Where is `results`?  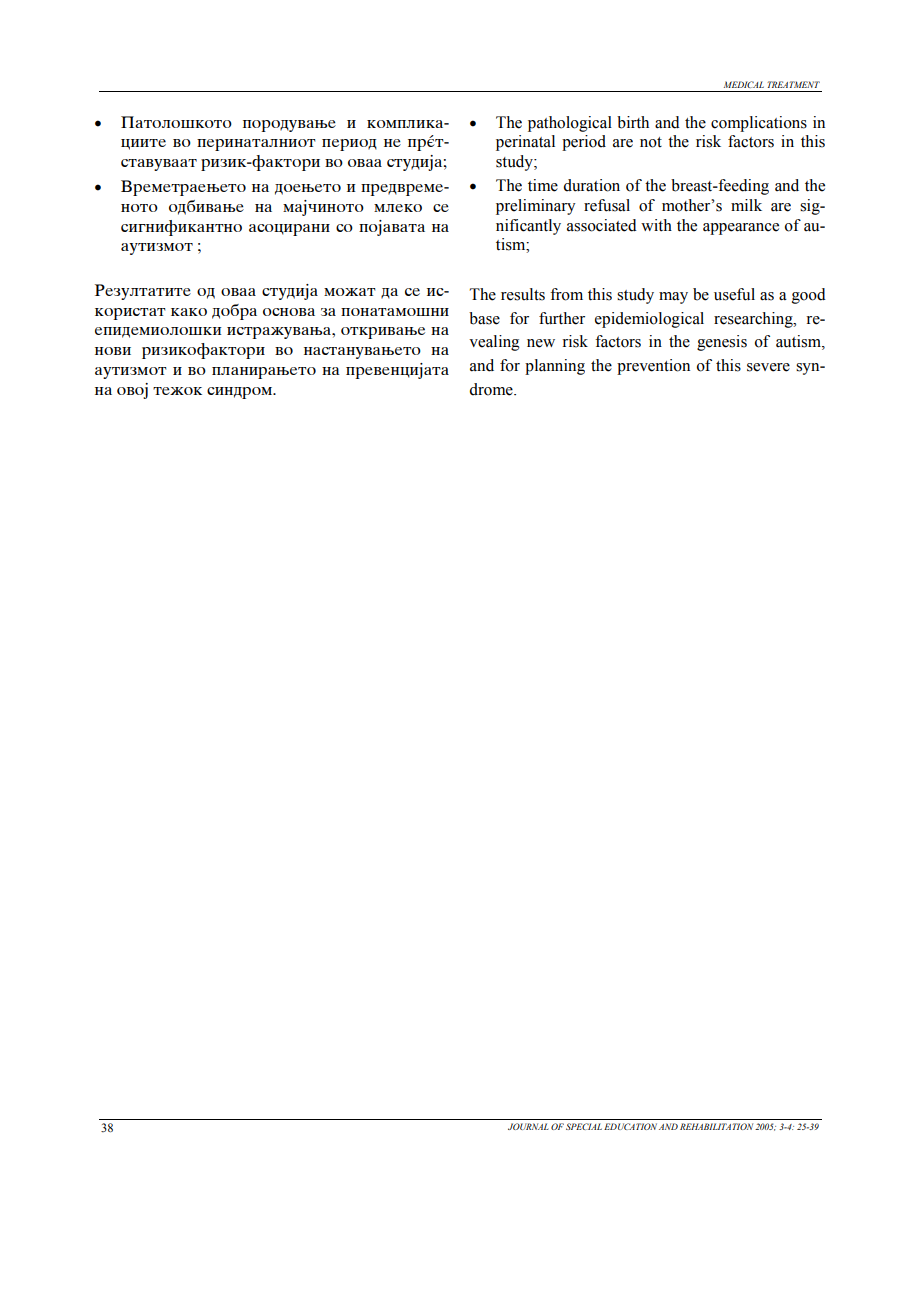 results is located at coordinates (523, 294).
